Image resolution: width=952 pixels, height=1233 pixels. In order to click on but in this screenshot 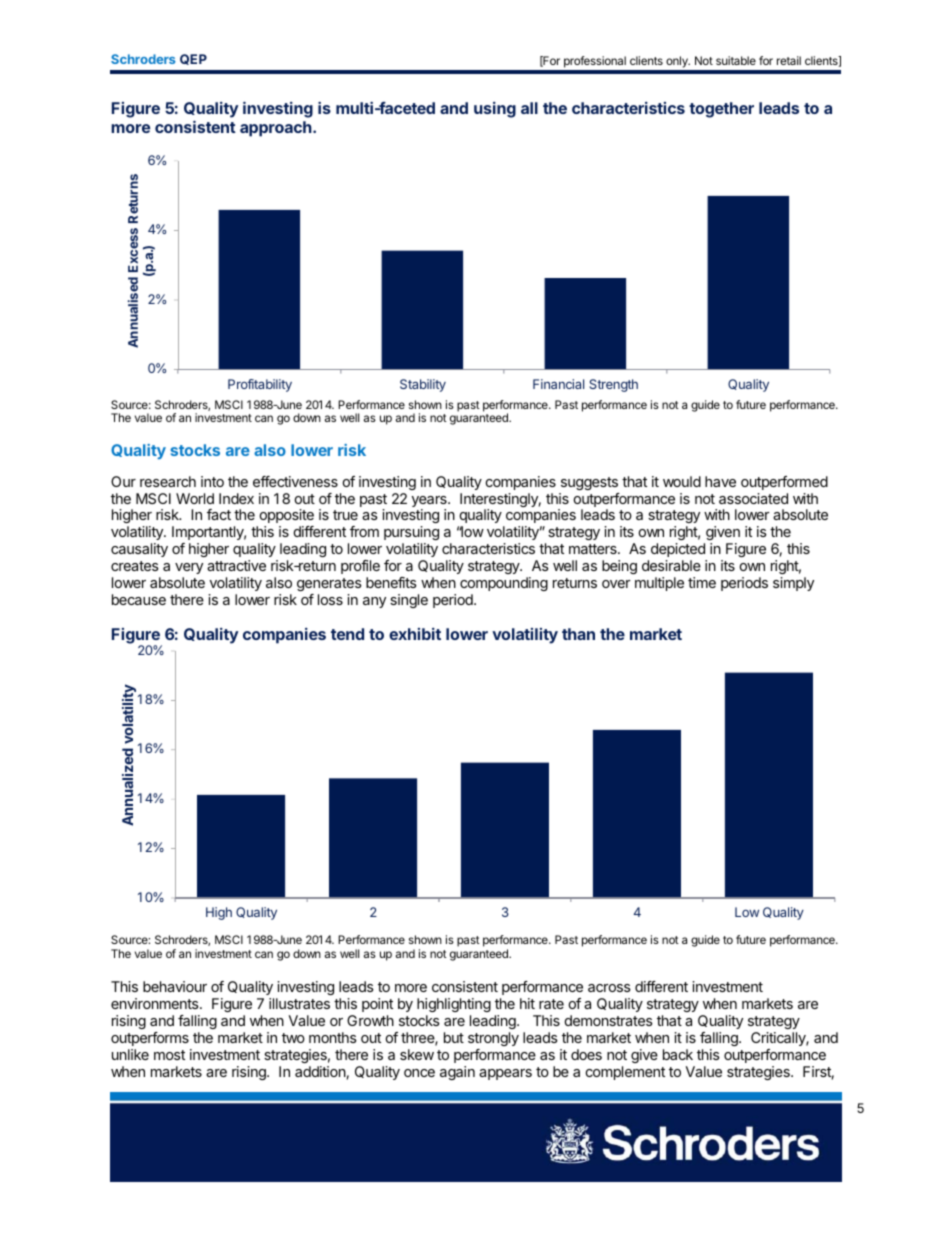, I will do `click(454, 1037)`.
